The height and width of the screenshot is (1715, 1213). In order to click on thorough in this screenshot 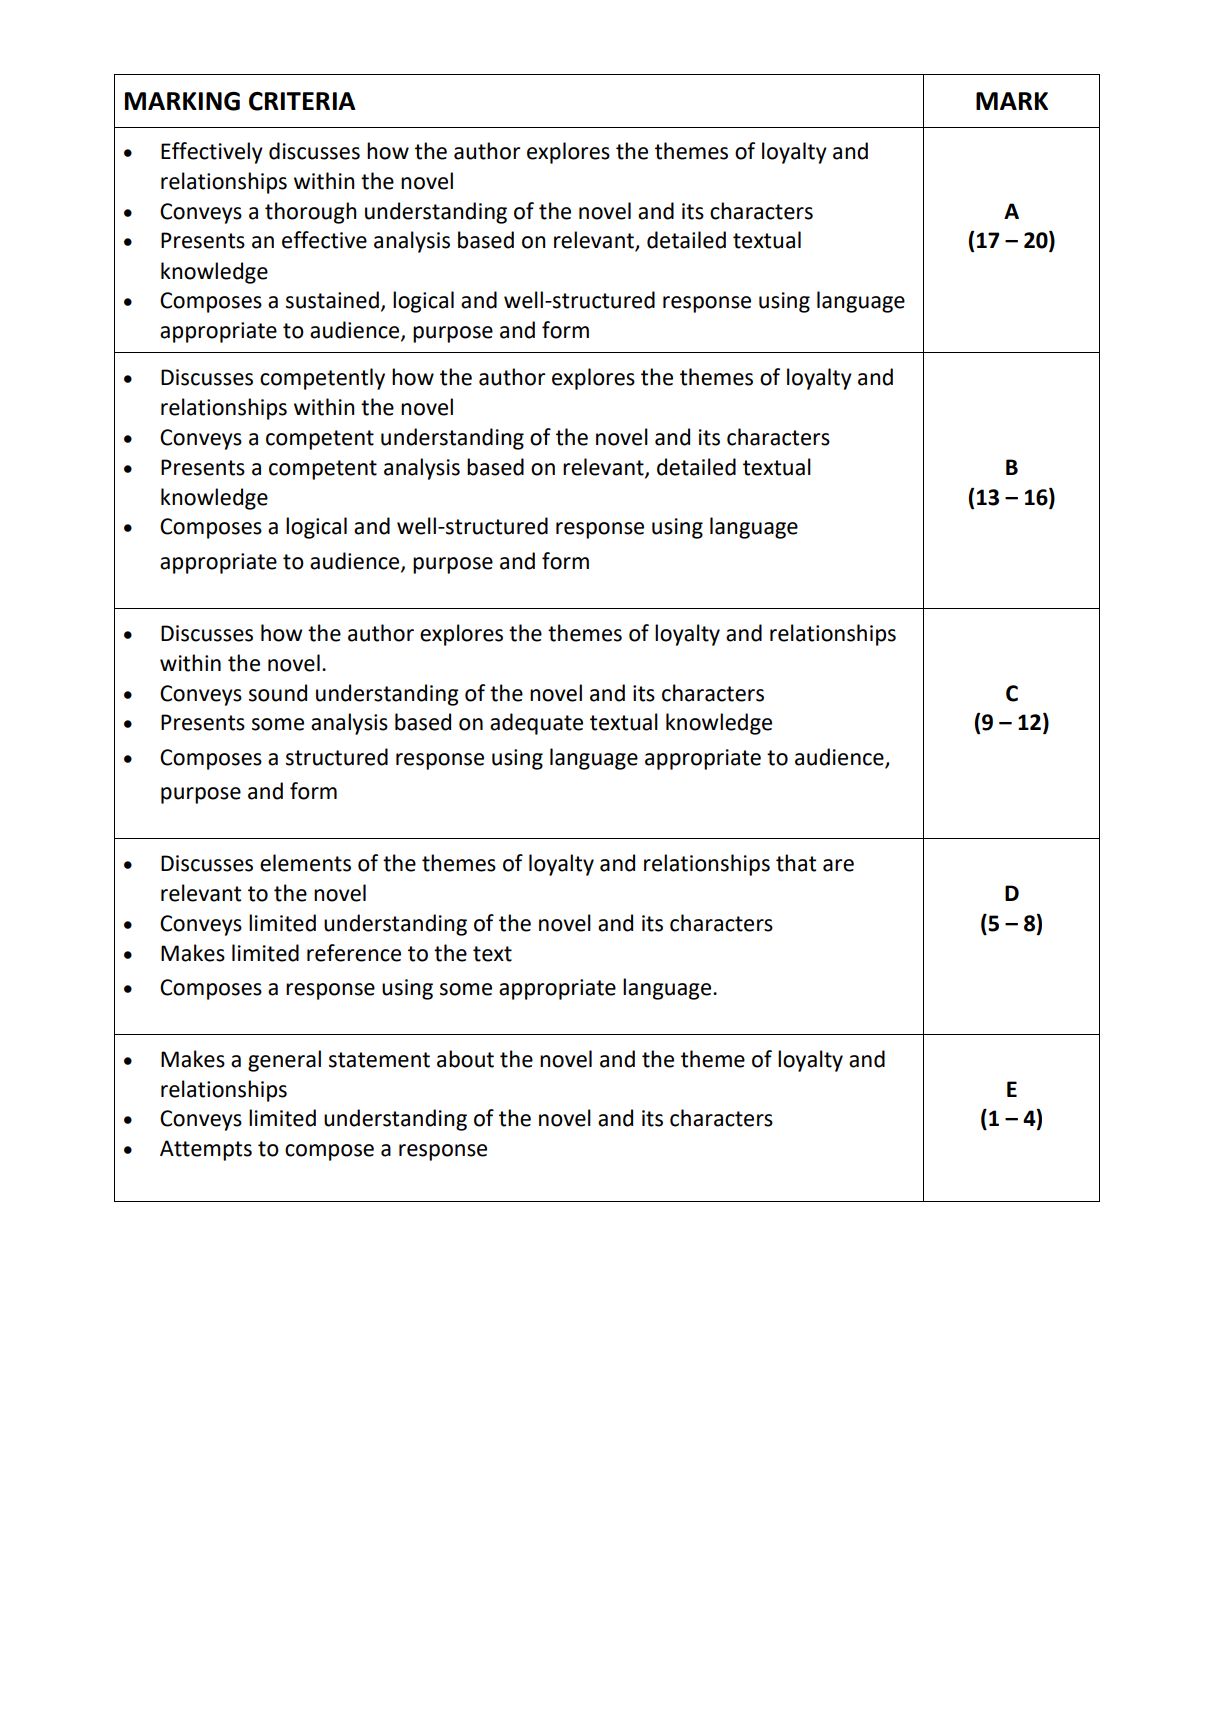, I will do `click(311, 213)`.
